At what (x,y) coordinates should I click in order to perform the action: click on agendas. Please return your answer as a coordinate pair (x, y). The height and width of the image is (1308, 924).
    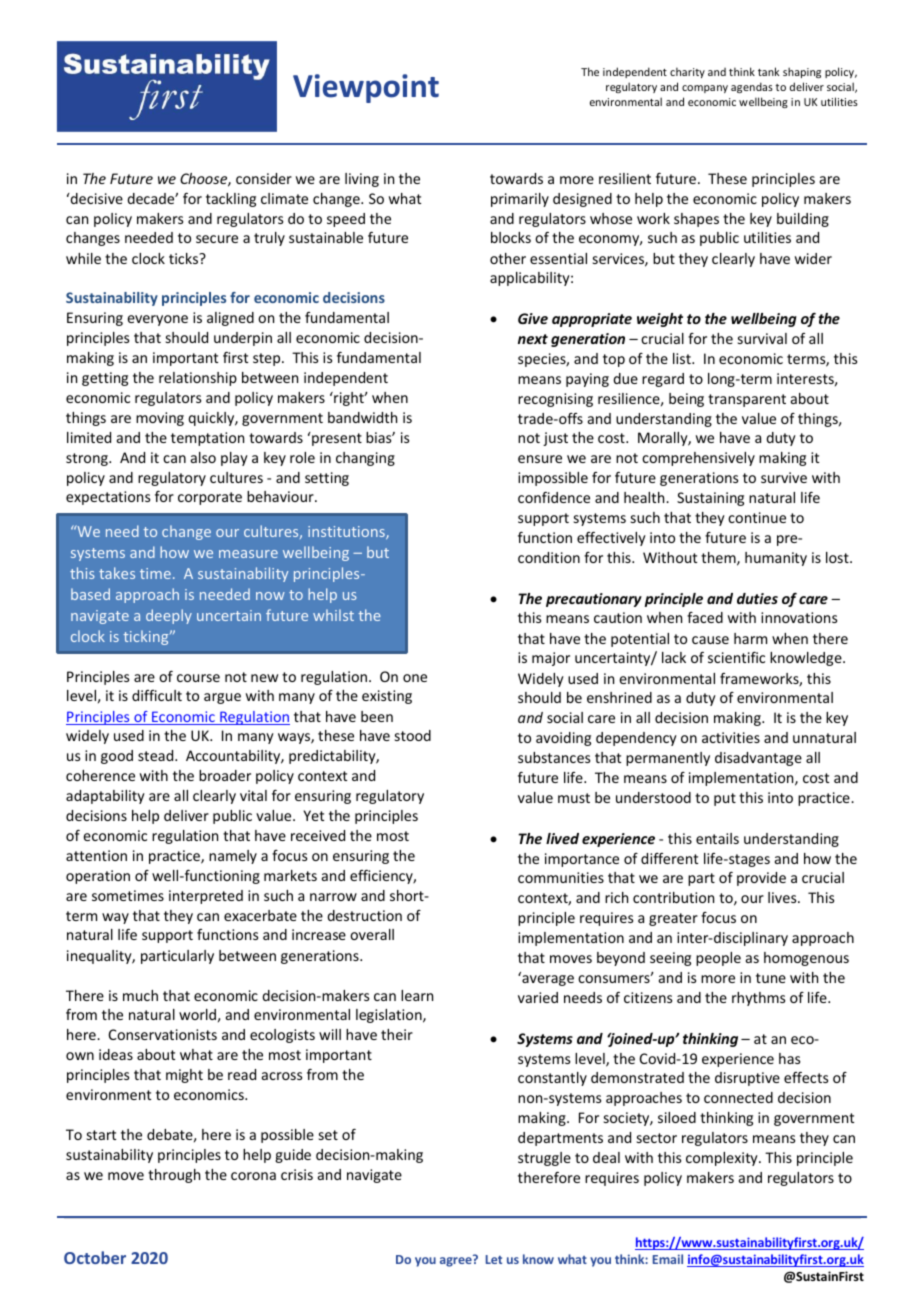
    Looking at the image, I should click on (752, 87).
